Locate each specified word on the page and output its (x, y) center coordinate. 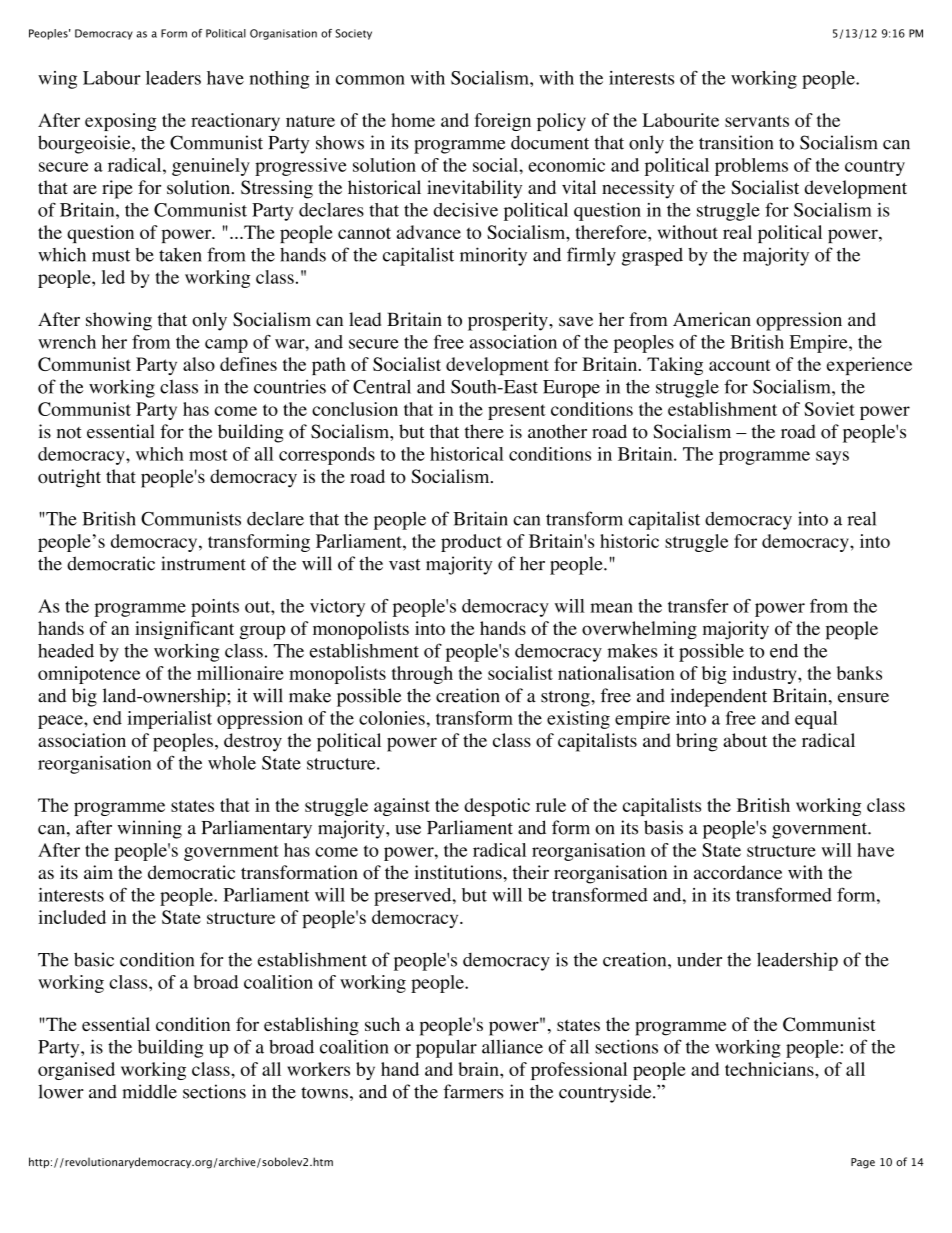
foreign (502, 122)
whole (232, 763)
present (517, 412)
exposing (120, 122)
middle (149, 1091)
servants (757, 121)
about (745, 740)
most (208, 455)
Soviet (829, 409)
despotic (497, 807)
